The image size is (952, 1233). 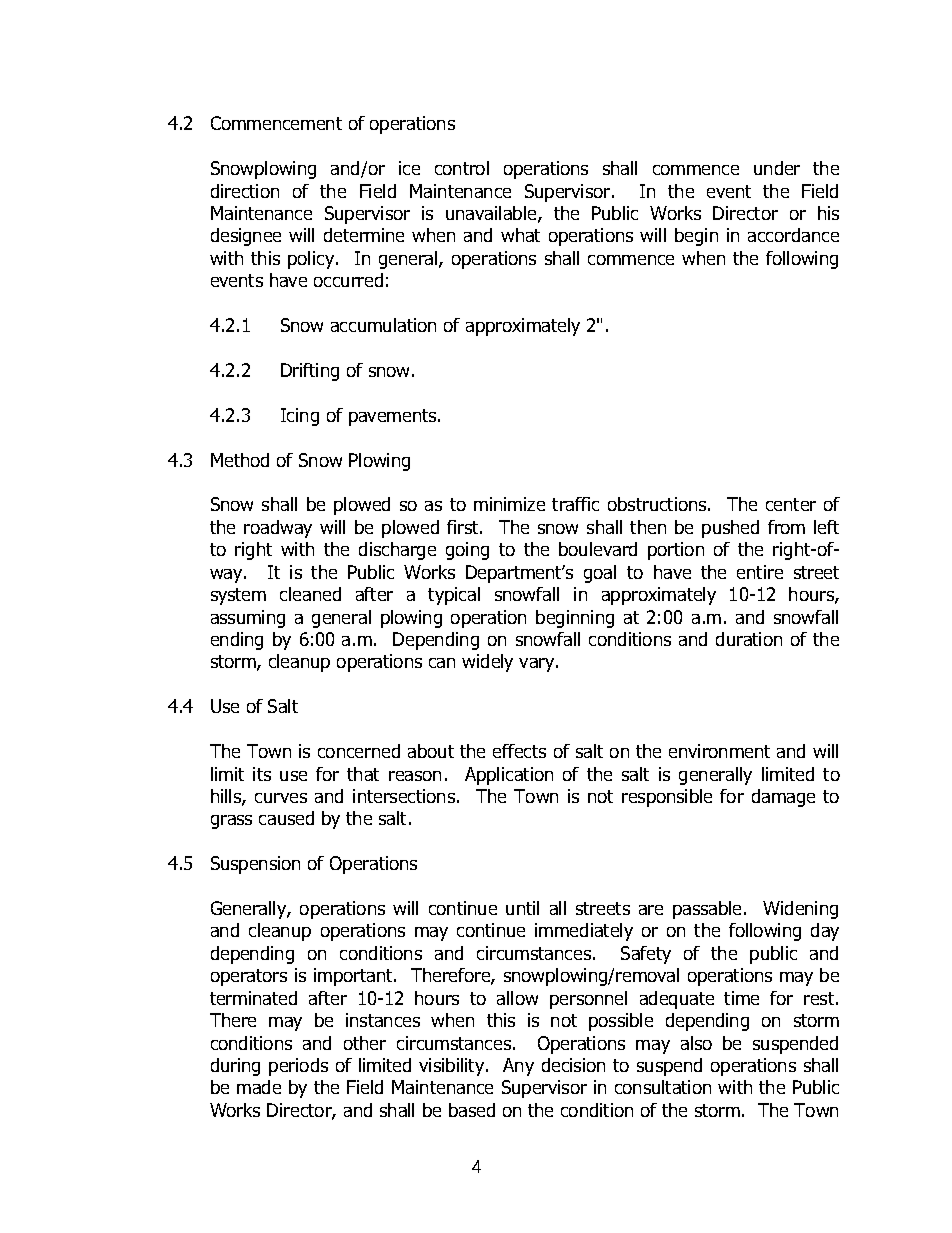 I want to click on Any, so click(x=518, y=1067).
